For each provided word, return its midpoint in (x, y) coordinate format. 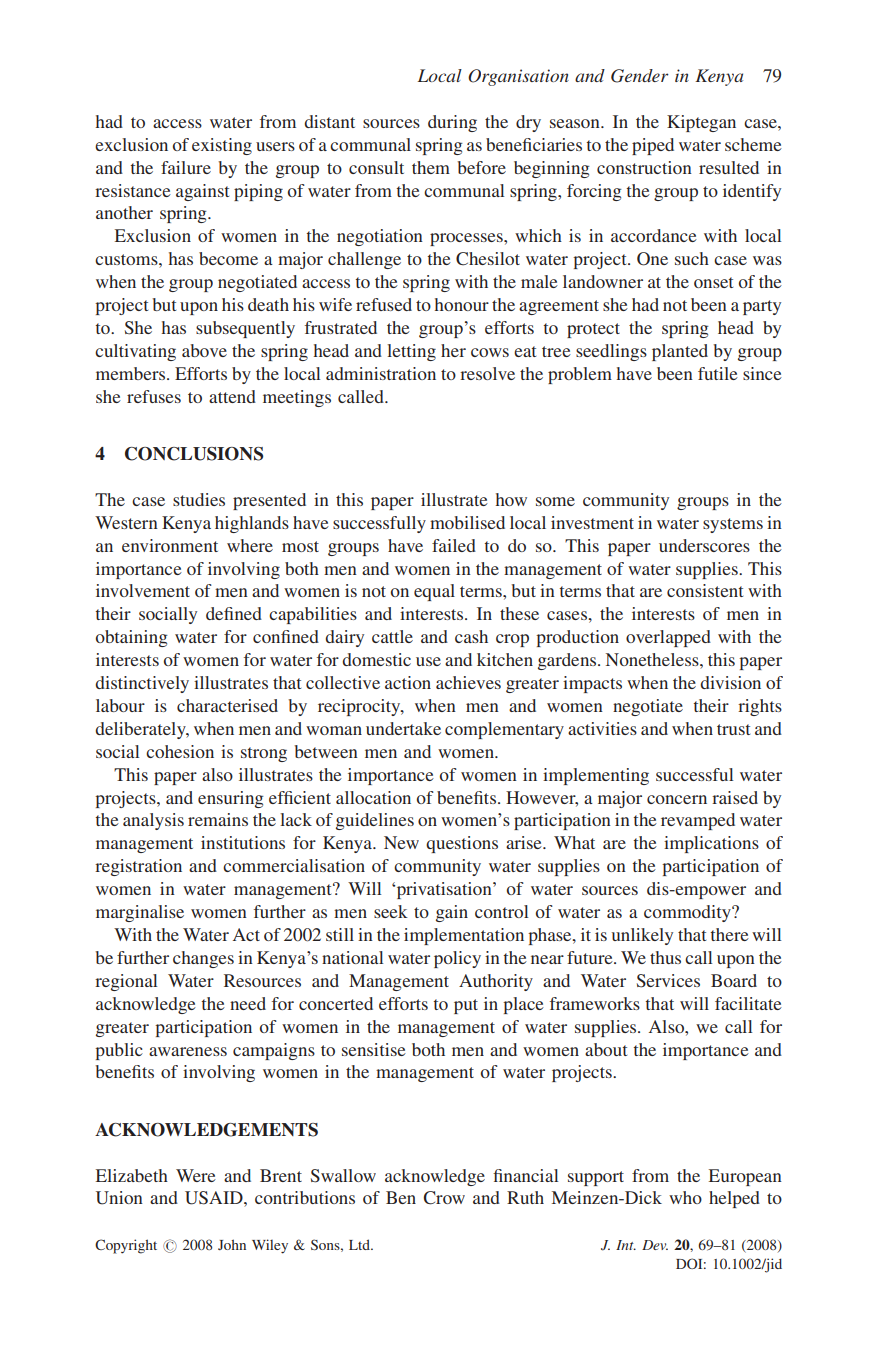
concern (677, 799)
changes (203, 959)
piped (653, 146)
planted (680, 352)
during (452, 123)
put (466, 1006)
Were (196, 1175)
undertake (403, 728)
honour (462, 304)
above (204, 350)
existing (222, 146)
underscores (704, 545)
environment (170, 545)
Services (668, 981)
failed (454, 545)
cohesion (180, 751)
